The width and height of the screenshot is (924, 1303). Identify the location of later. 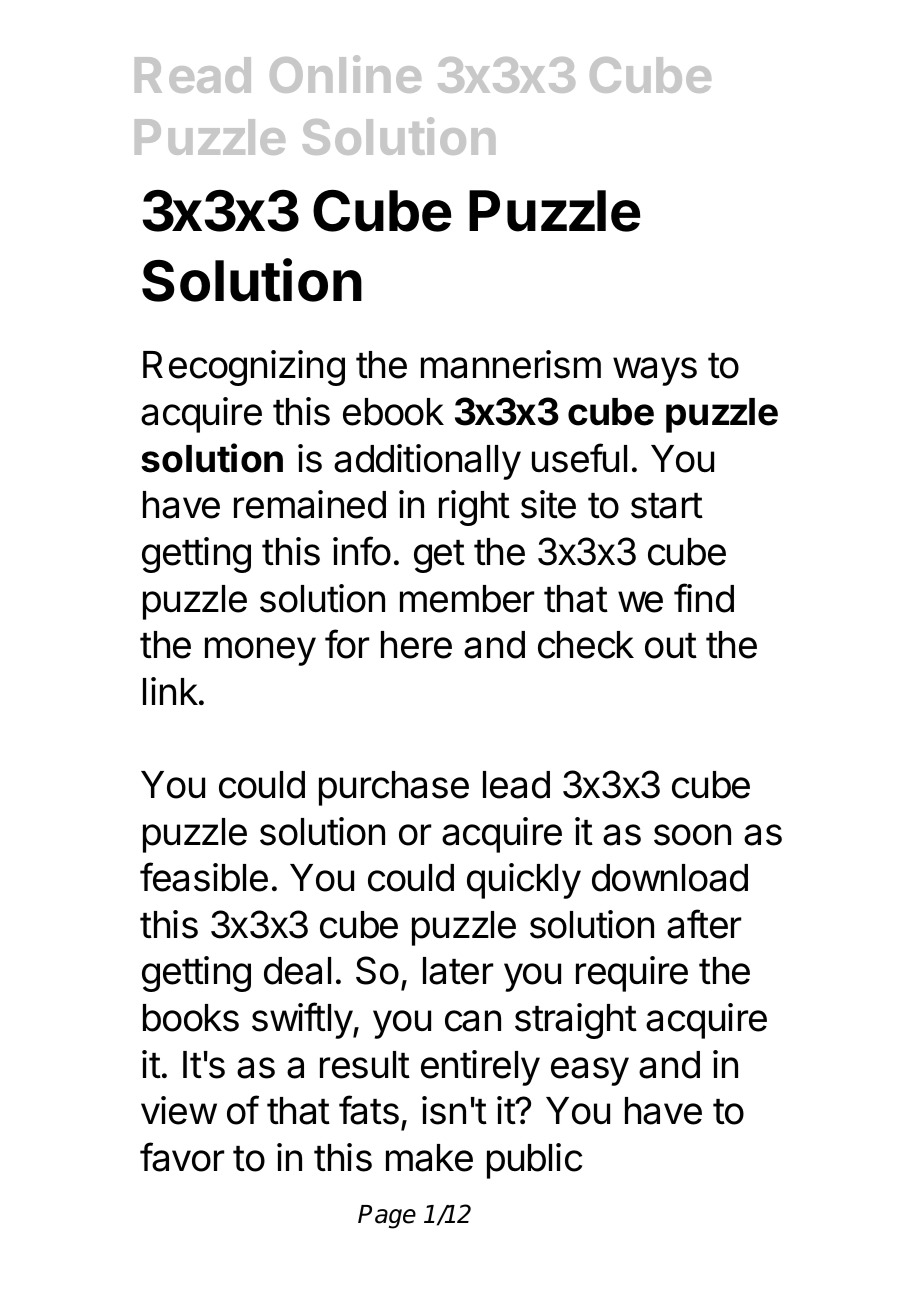
(458, 971).
